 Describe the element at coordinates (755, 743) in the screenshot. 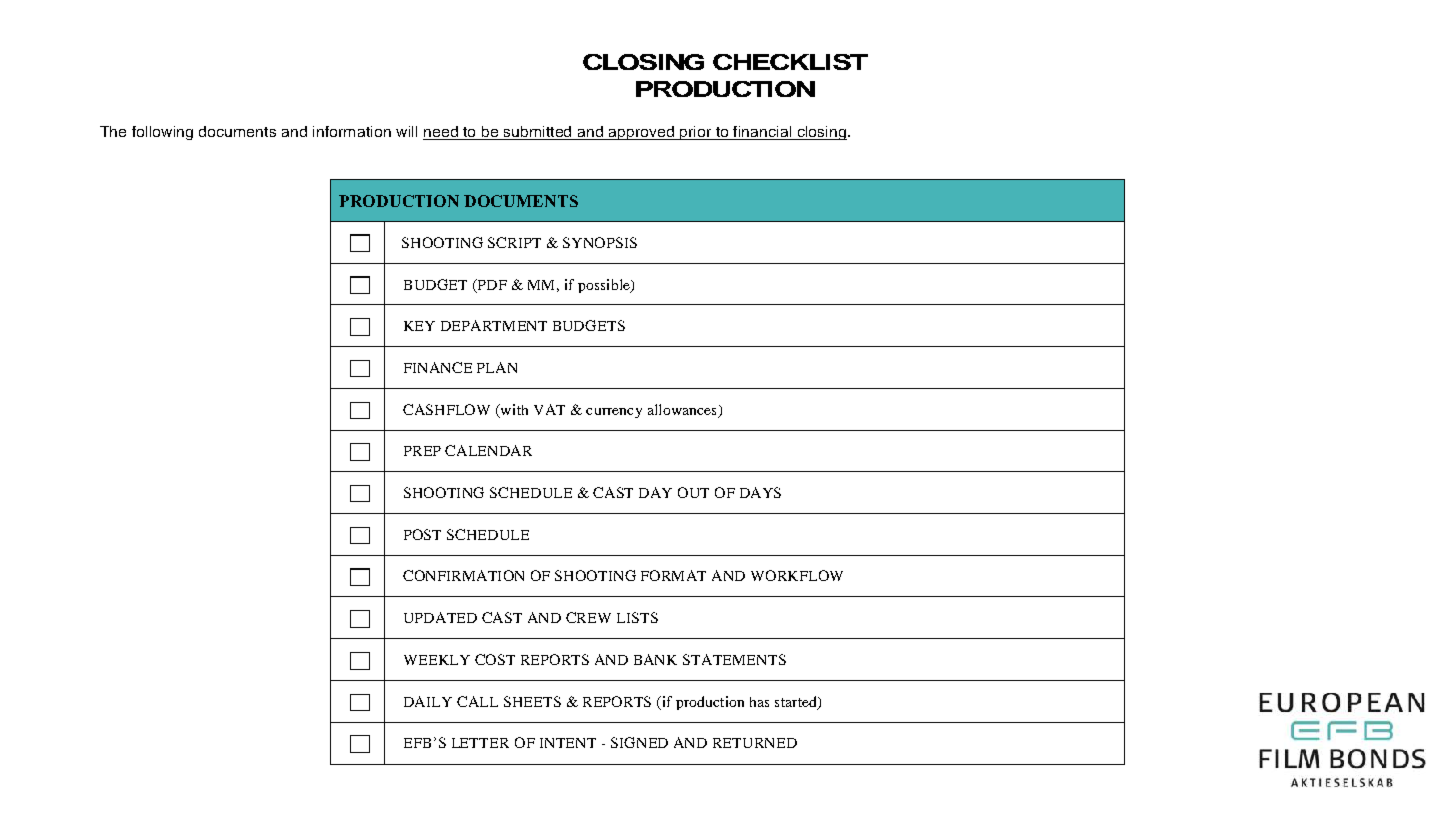

I see `RETURNED` at that location.
